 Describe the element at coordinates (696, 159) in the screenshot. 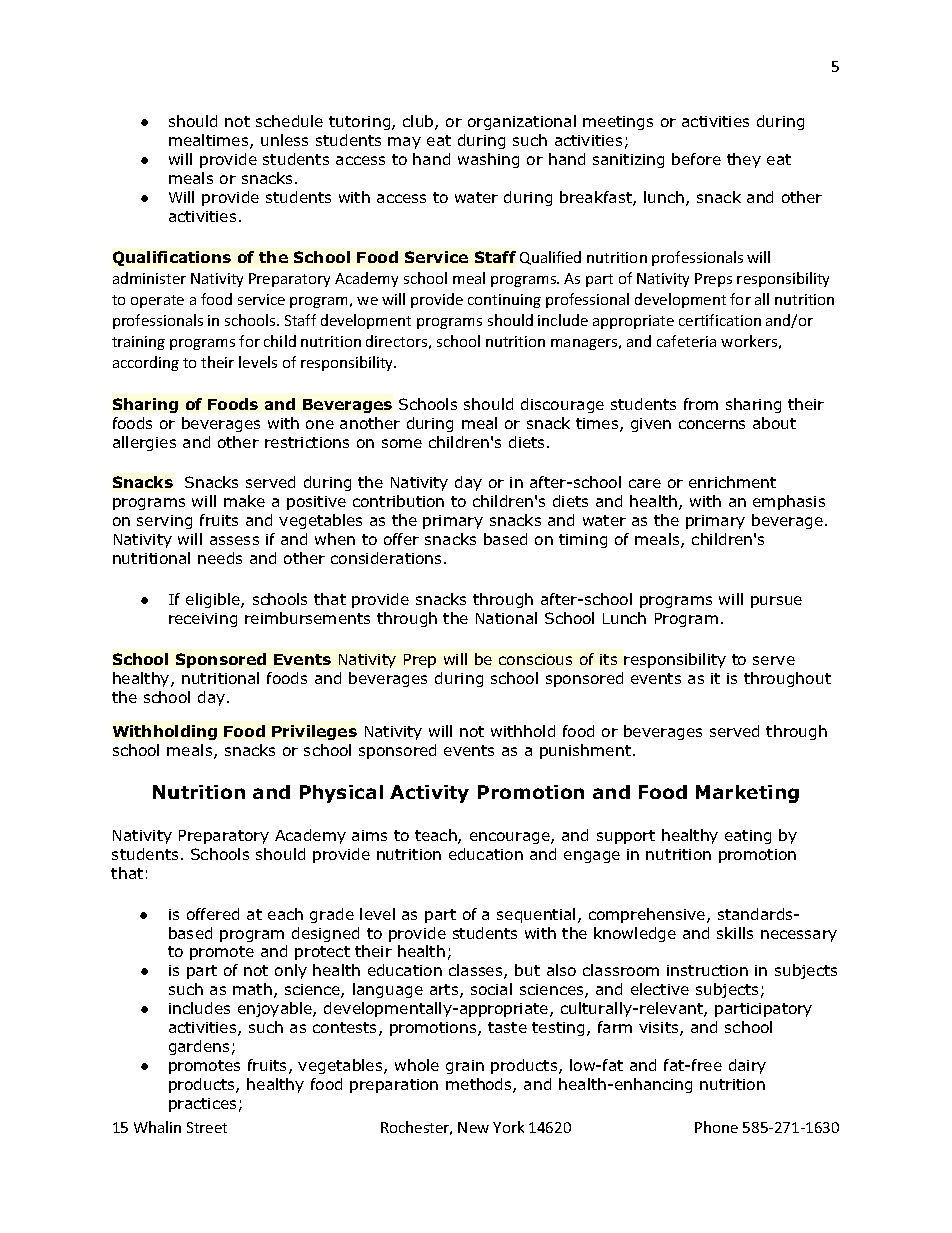

I see `before` at that location.
